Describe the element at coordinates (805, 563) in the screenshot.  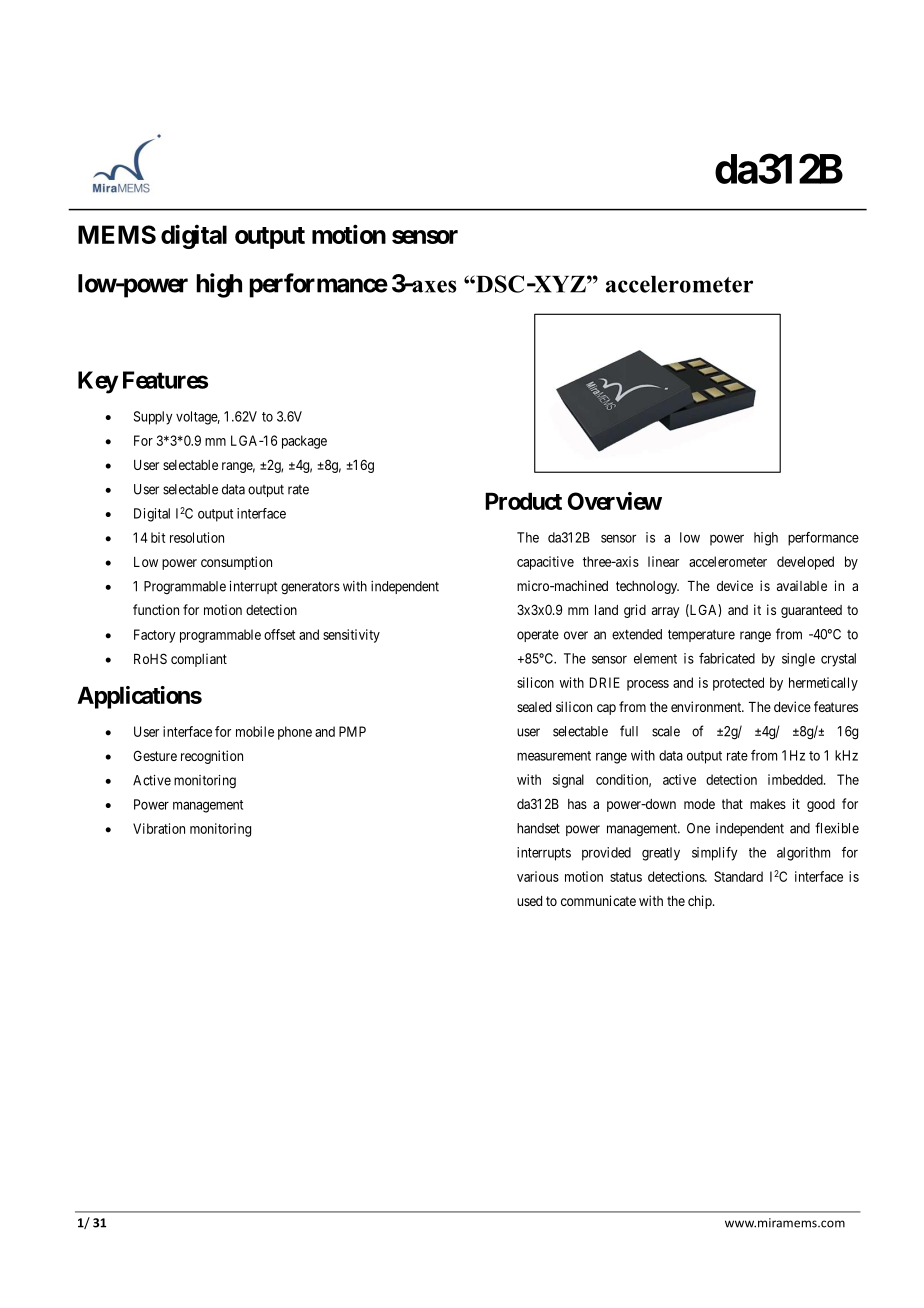
I see `developed` at that location.
